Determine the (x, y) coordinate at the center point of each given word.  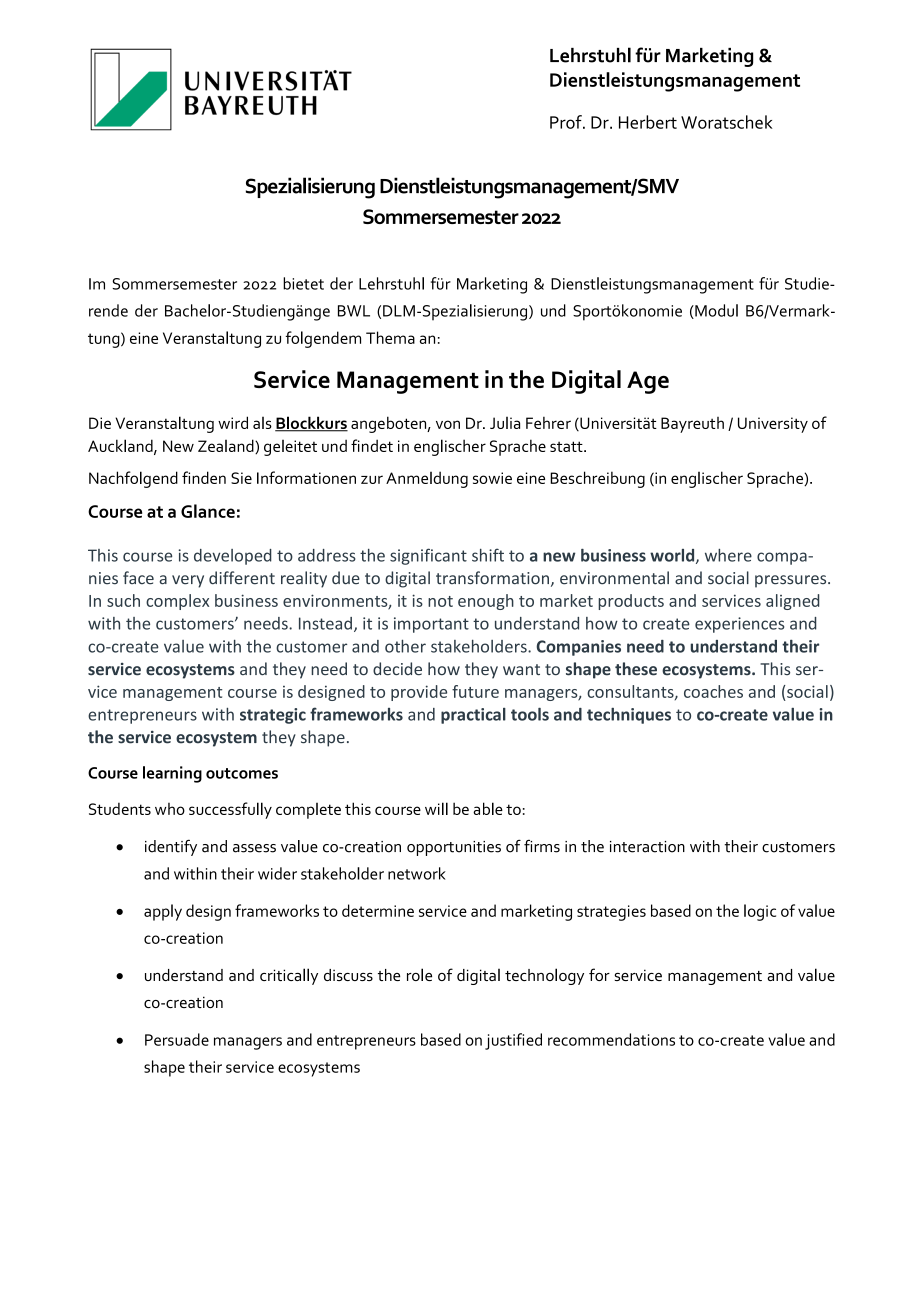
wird (233, 422)
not (440, 601)
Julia (505, 423)
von (448, 424)
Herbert (648, 122)
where (728, 555)
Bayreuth (692, 425)
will (436, 808)
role (419, 974)
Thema (390, 337)
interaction (647, 847)
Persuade (177, 1039)
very (188, 581)
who (170, 809)
